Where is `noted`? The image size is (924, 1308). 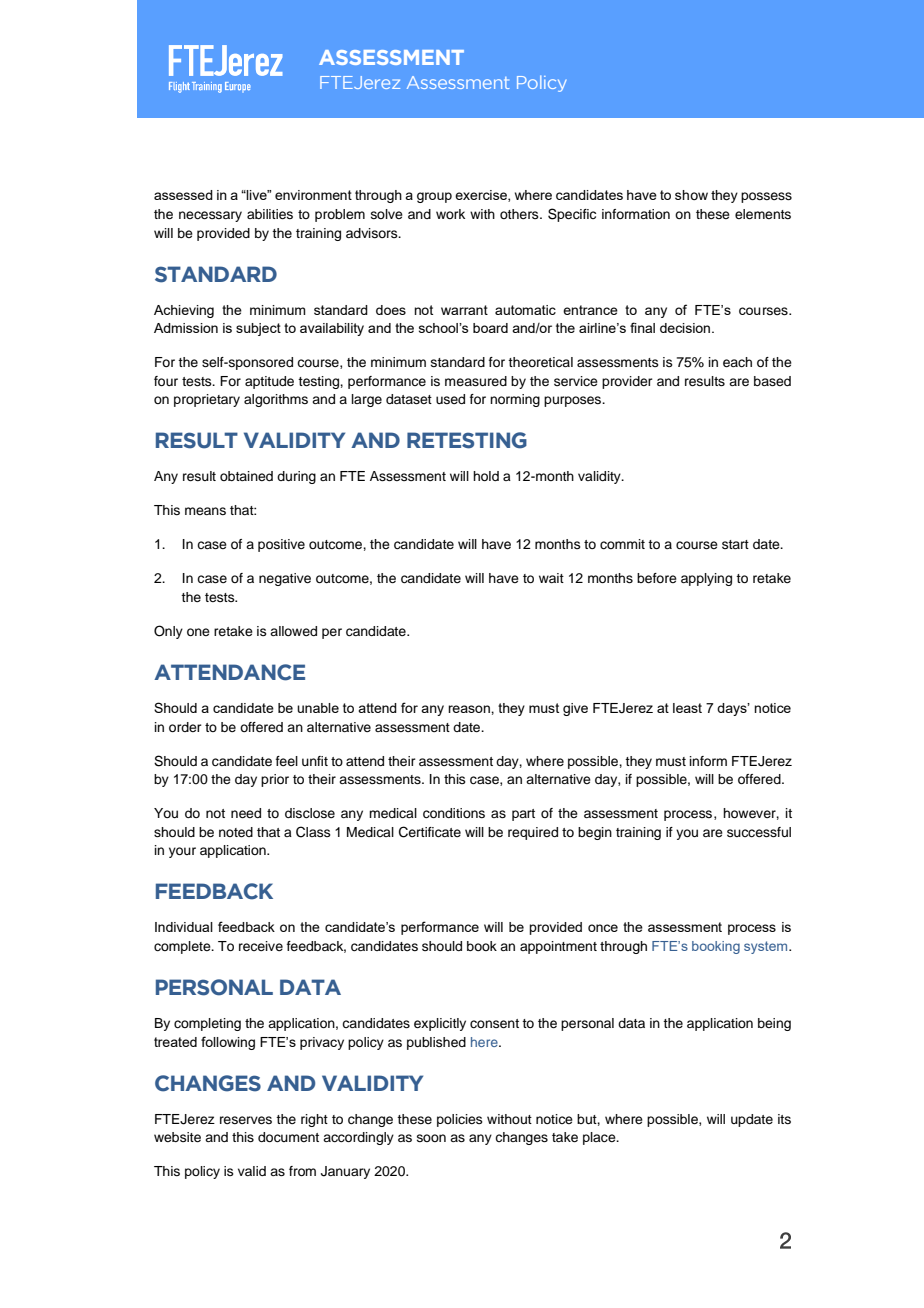 noted is located at coordinates (236, 832).
